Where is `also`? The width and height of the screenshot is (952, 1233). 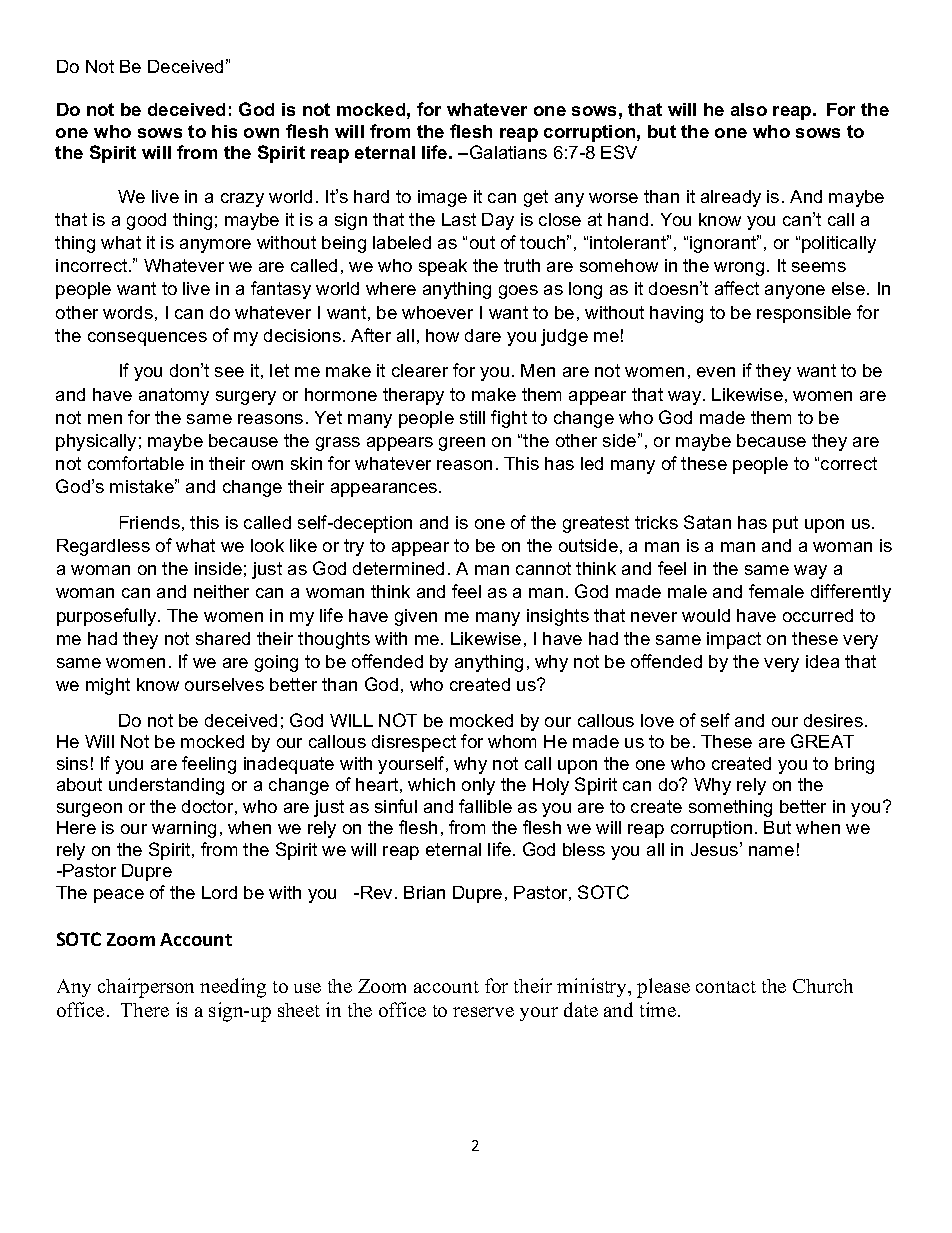
also is located at coordinates (749, 109).
